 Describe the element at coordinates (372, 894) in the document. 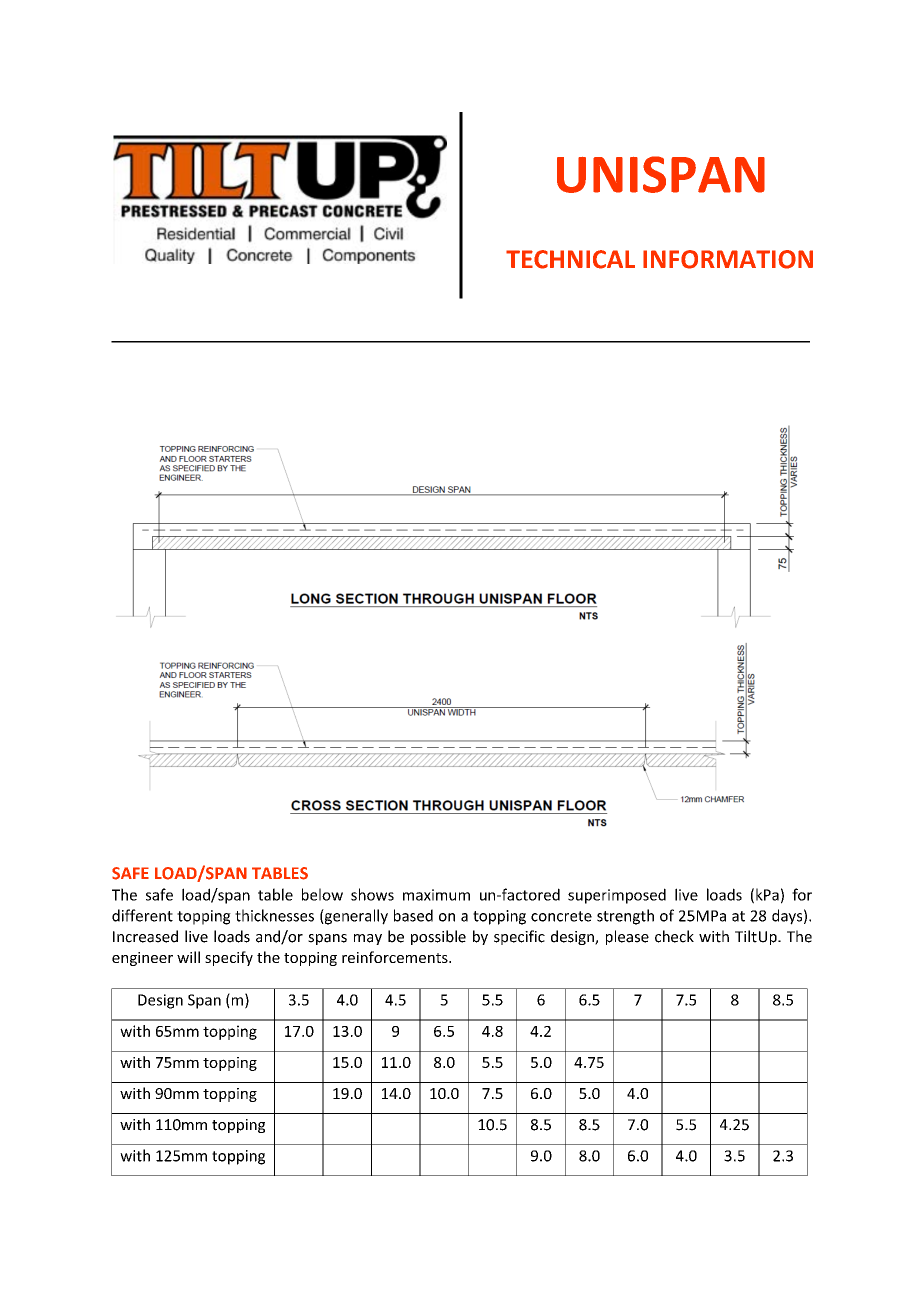

I see `shows` at that location.
